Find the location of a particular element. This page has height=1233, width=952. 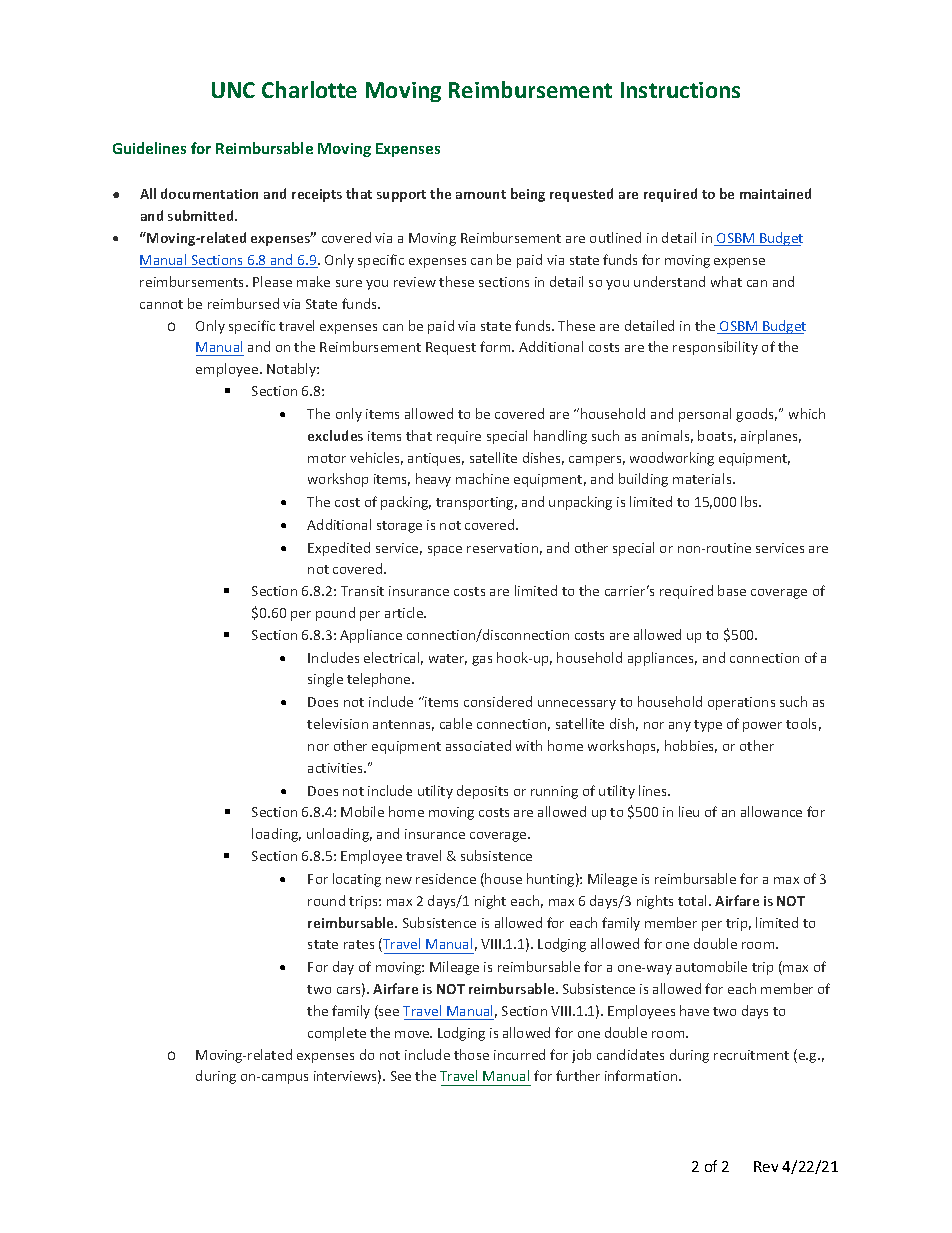

recruitment is located at coordinates (751, 1055).
